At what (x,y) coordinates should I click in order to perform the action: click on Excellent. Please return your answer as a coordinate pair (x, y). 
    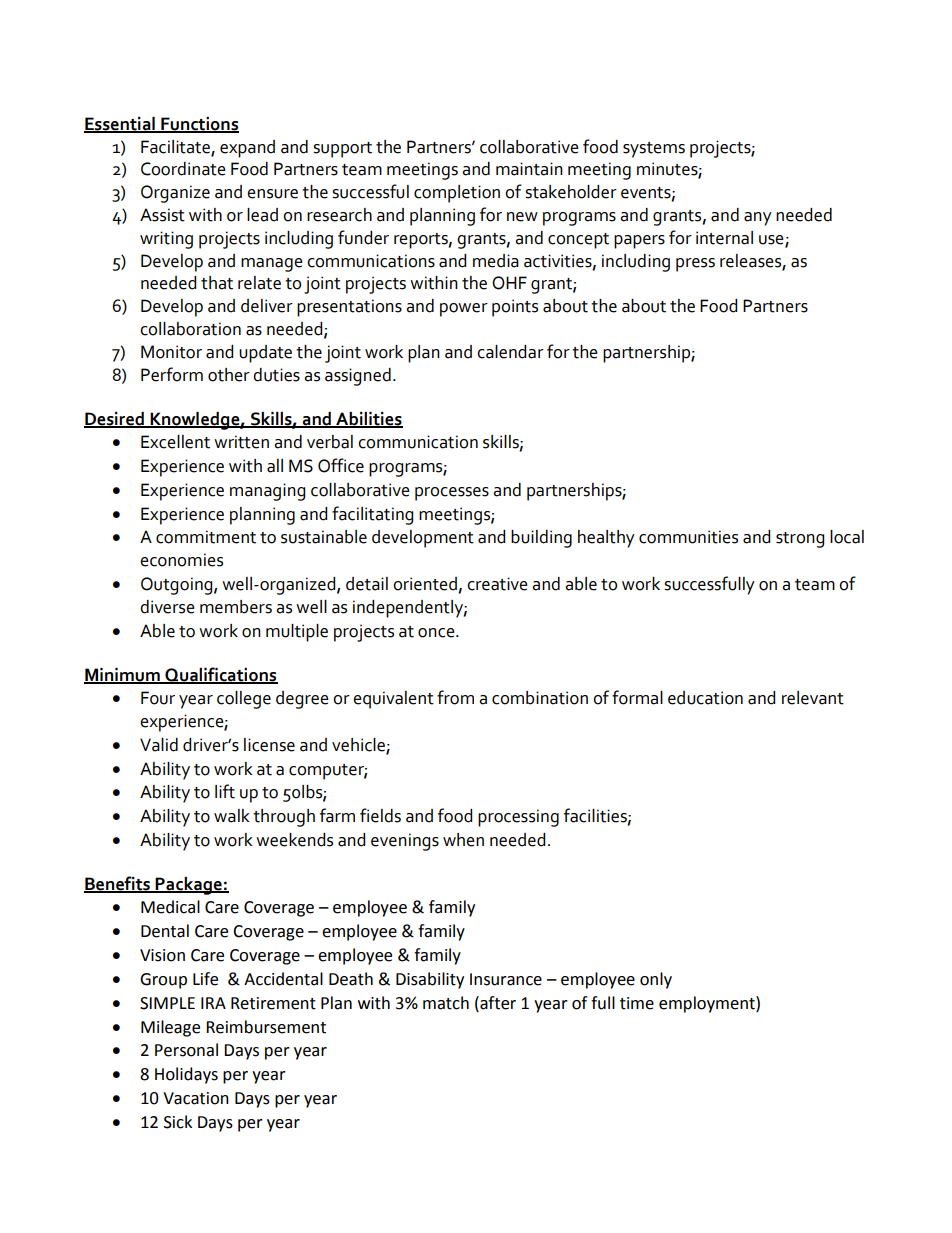
    Looking at the image, I should click on (175, 442).
